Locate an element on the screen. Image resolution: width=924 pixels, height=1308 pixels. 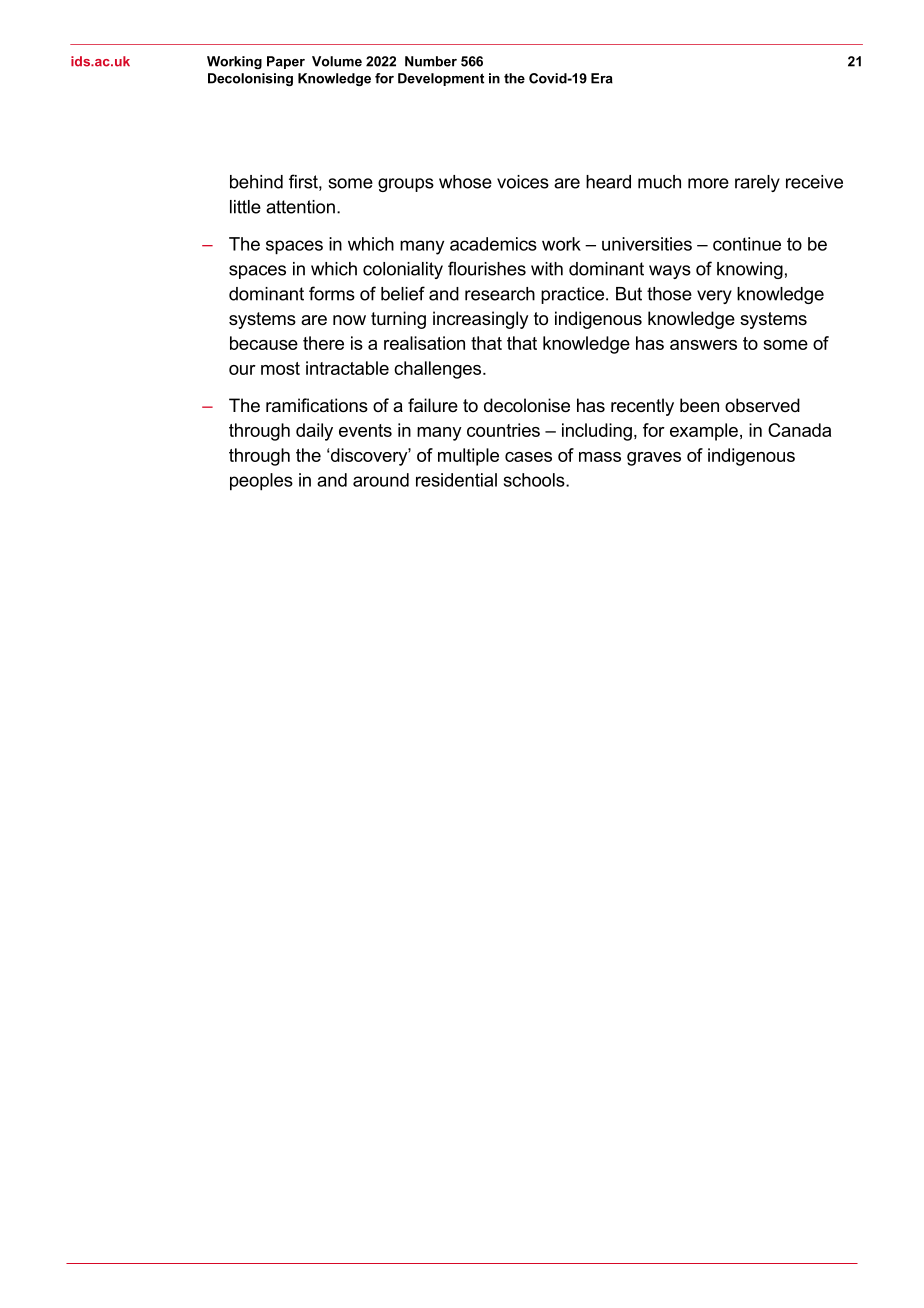
with is located at coordinates (547, 269).
